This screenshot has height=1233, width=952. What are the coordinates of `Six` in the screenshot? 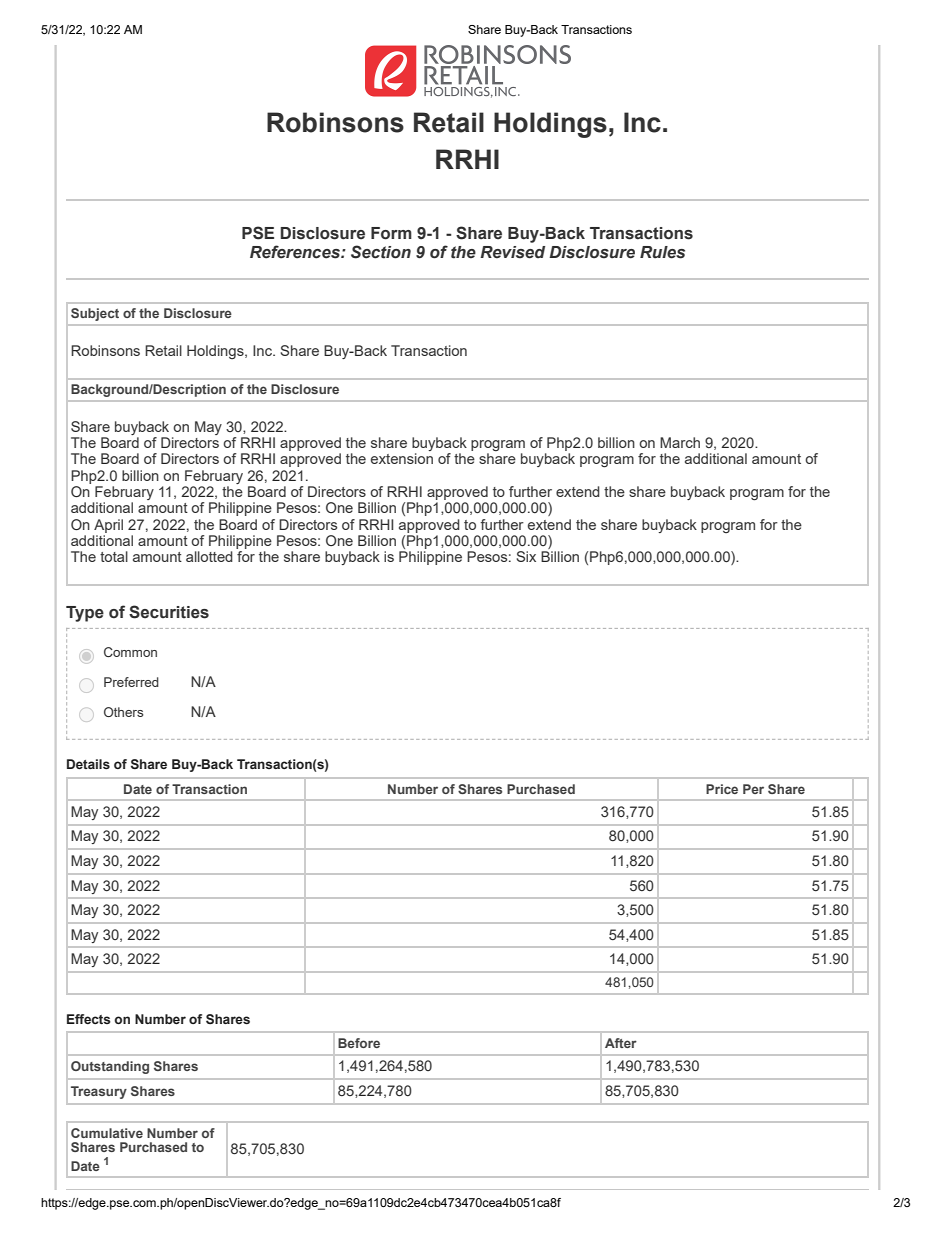 It's located at (526, 556).
